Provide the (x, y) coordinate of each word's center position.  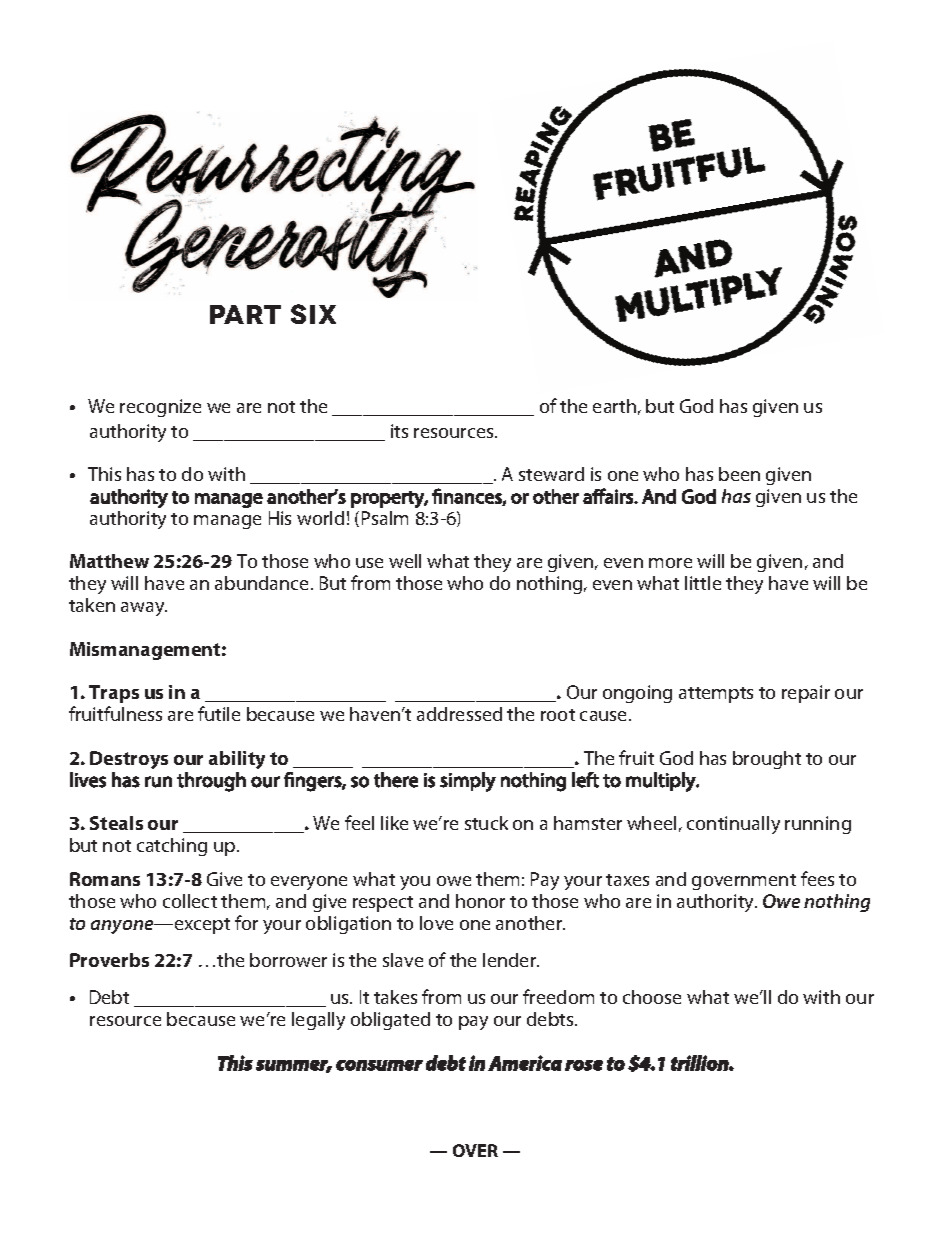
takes (395, 997)
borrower (288, 960)
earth (614, 406)
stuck (486, 823)
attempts (716, 695)
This (104, 474)
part (245, 314)
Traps (114, 694)
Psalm (385, 518)
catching (172, 847)
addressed (459, 714)
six (313, 314)
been (739, 474)
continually (733, 825)
